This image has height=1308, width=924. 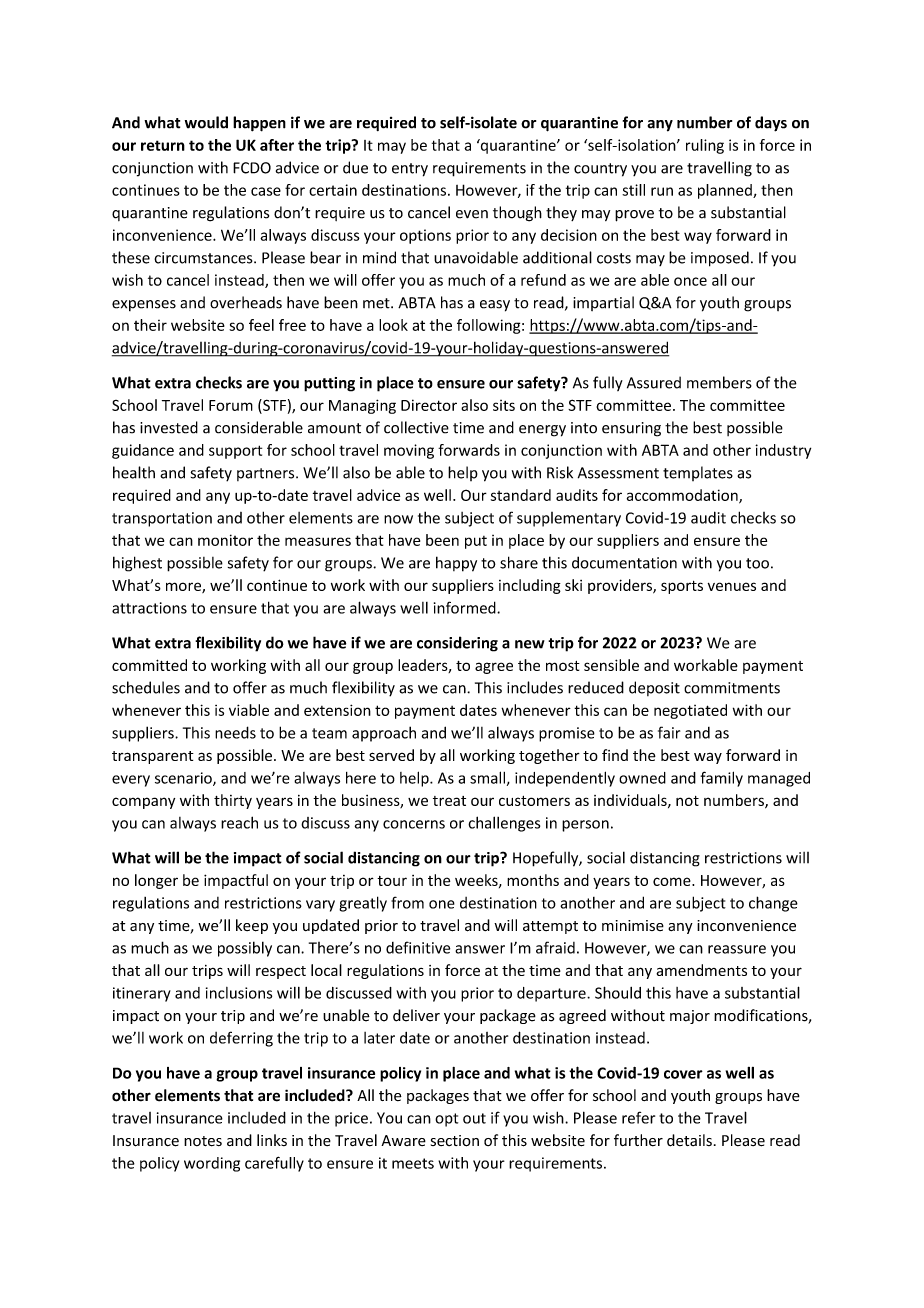 What do you see at coordinates (689, 1140) in the image?
I see `details` at bounding box center [689, 1140].
